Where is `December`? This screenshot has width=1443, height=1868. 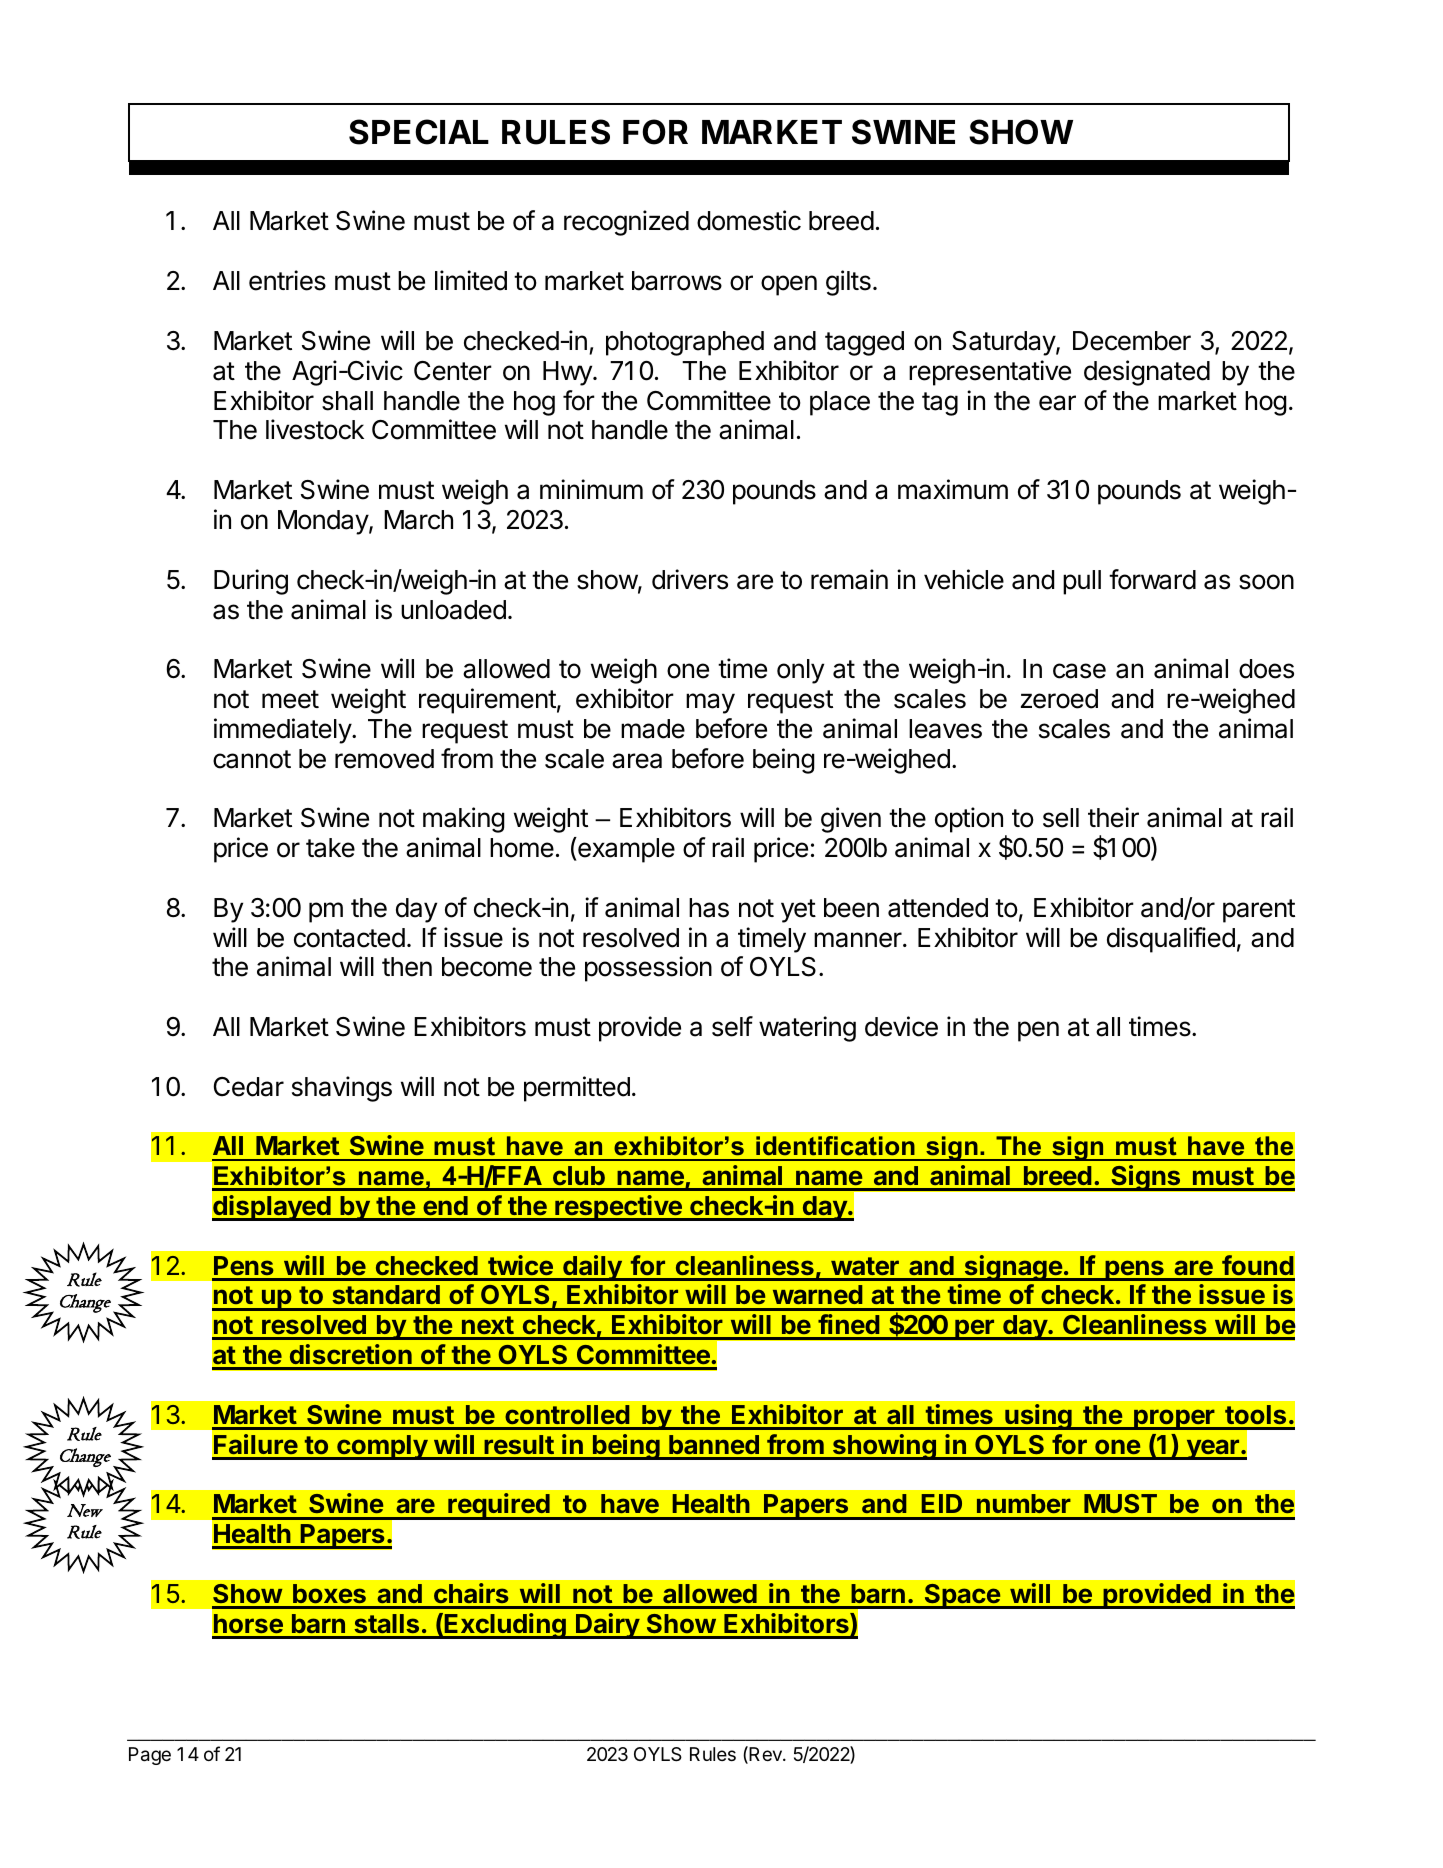
December is located at coordinates (1132, 341).
